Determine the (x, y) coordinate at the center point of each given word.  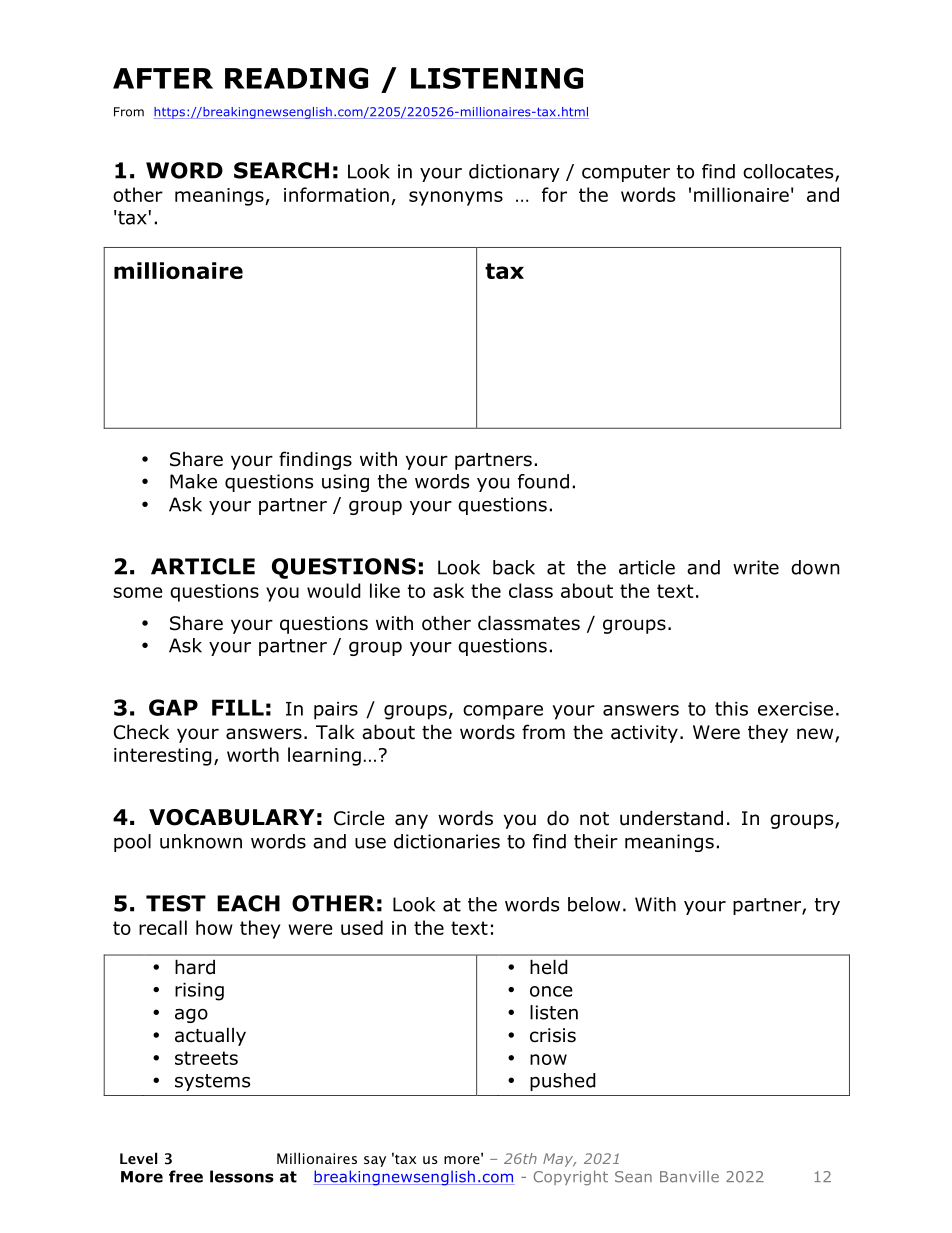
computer (626, 173)
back (514, 567)
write (756, 567)
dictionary (514, 173)
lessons (242, 1176)
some (137, 592)
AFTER (163, 78)
